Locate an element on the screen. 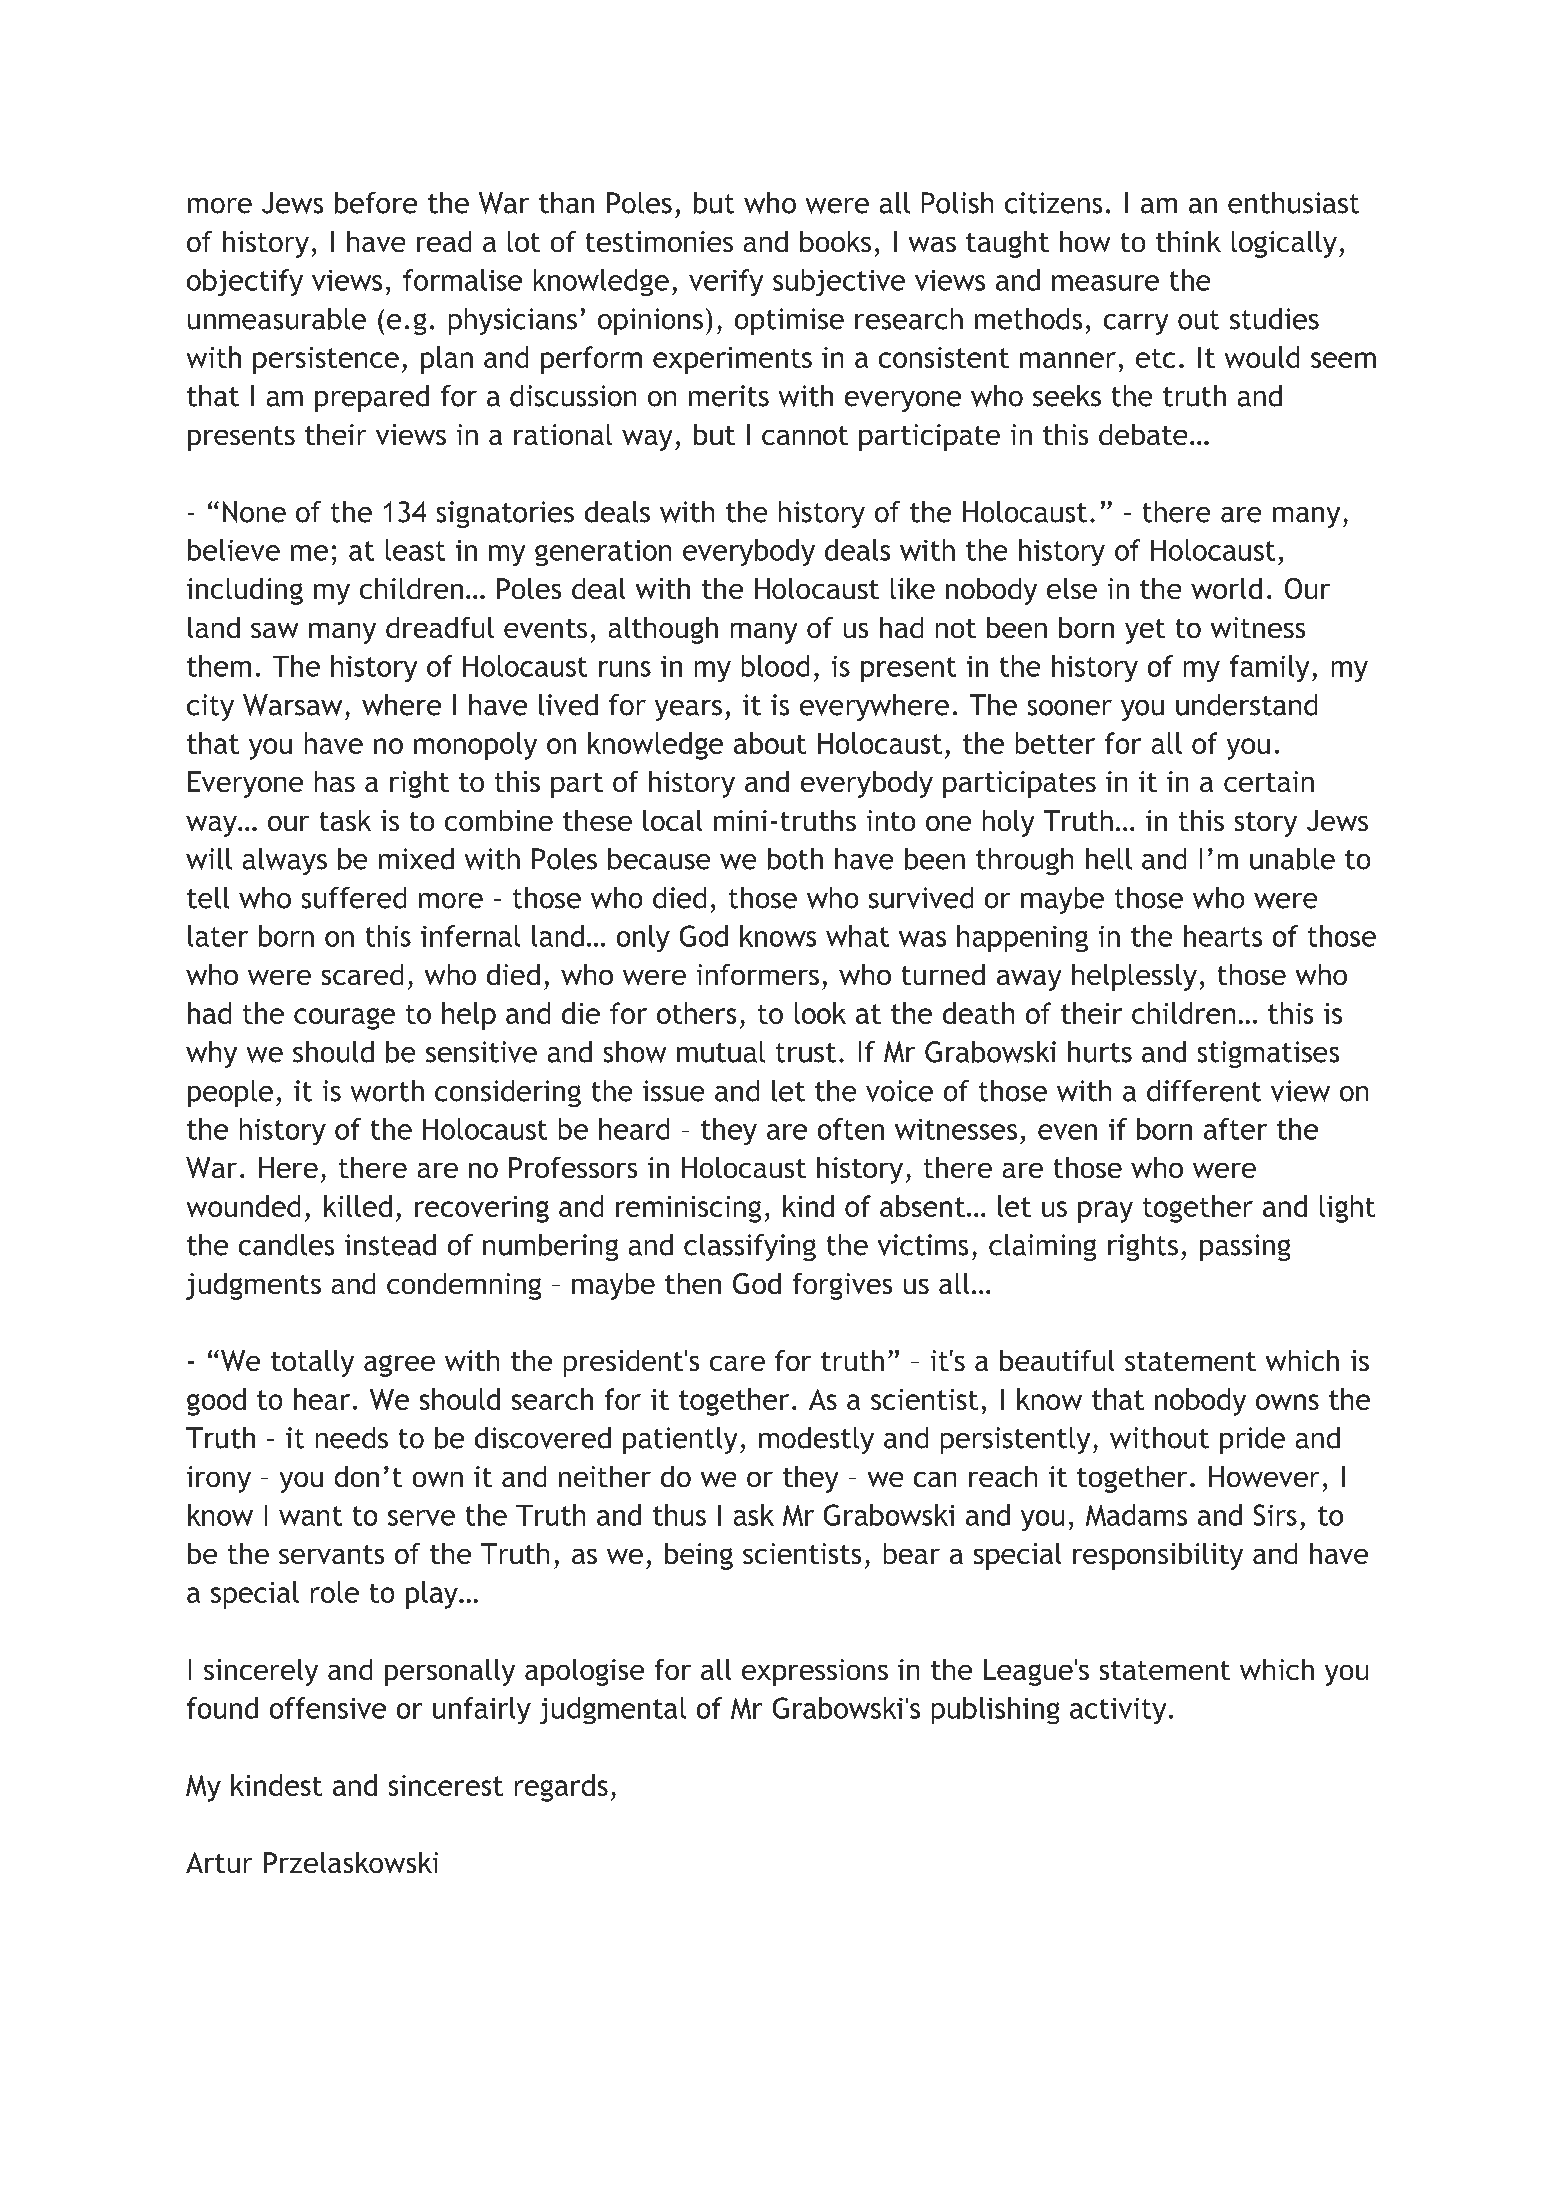  expressions is located at coordinates (815, 1672).
